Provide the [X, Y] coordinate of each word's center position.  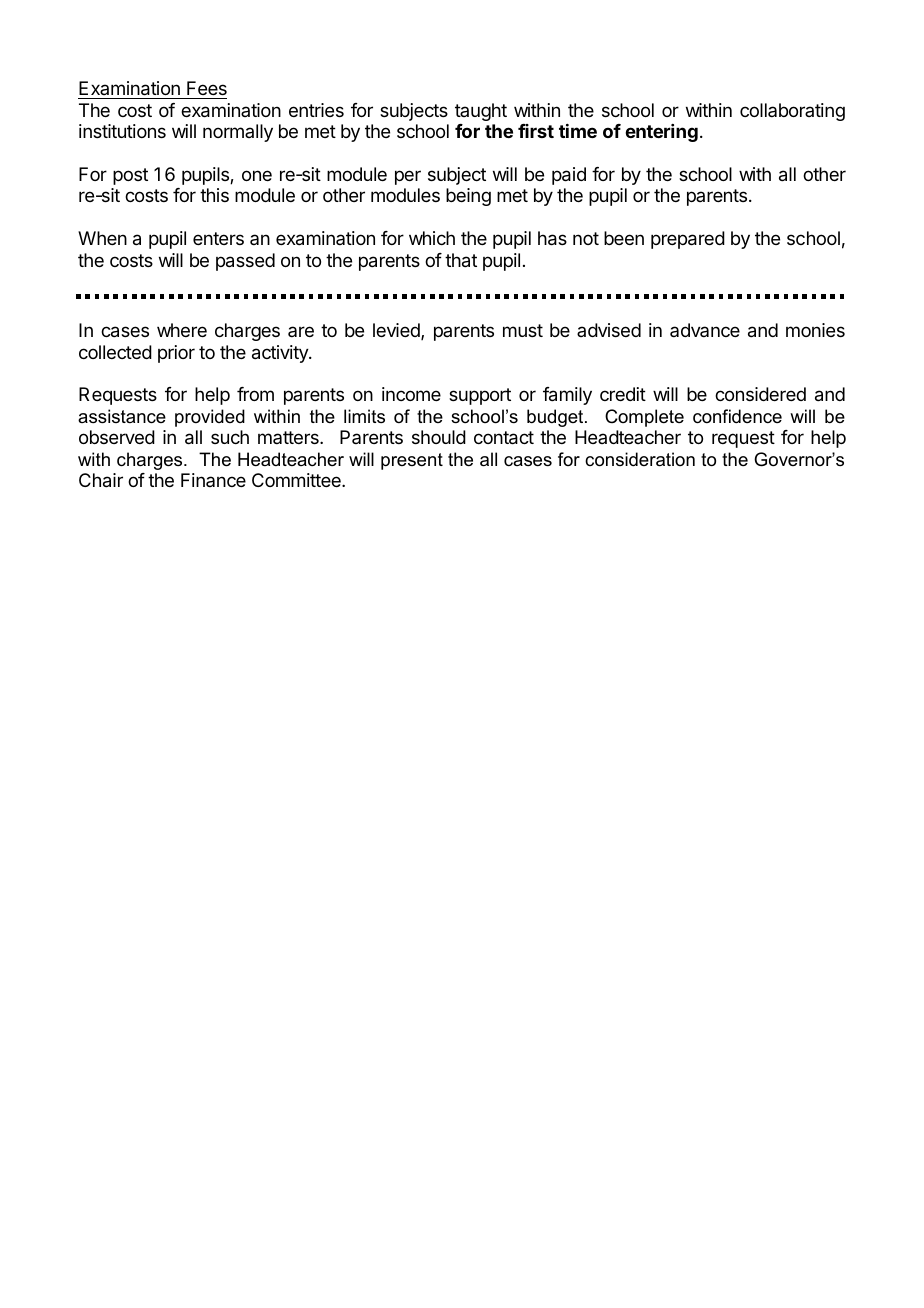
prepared [688, 240]
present [412, 461]
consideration [640, 459]
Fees [207, 88]
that [461, 260]
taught [481, 112]
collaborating [792, 112]
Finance [213, 480]
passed [245, 262]
